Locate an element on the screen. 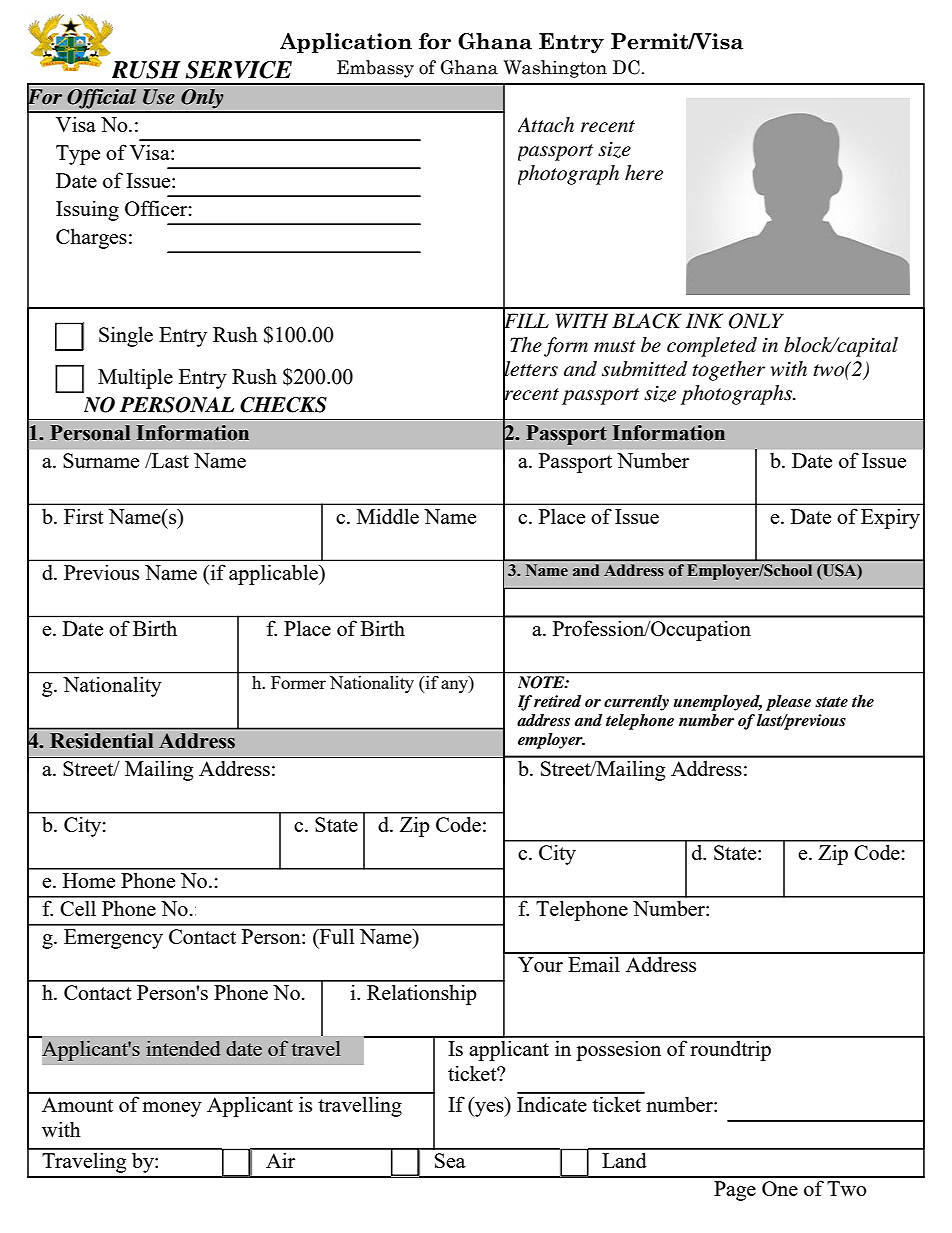  here is located at coordinates (644, 173).
